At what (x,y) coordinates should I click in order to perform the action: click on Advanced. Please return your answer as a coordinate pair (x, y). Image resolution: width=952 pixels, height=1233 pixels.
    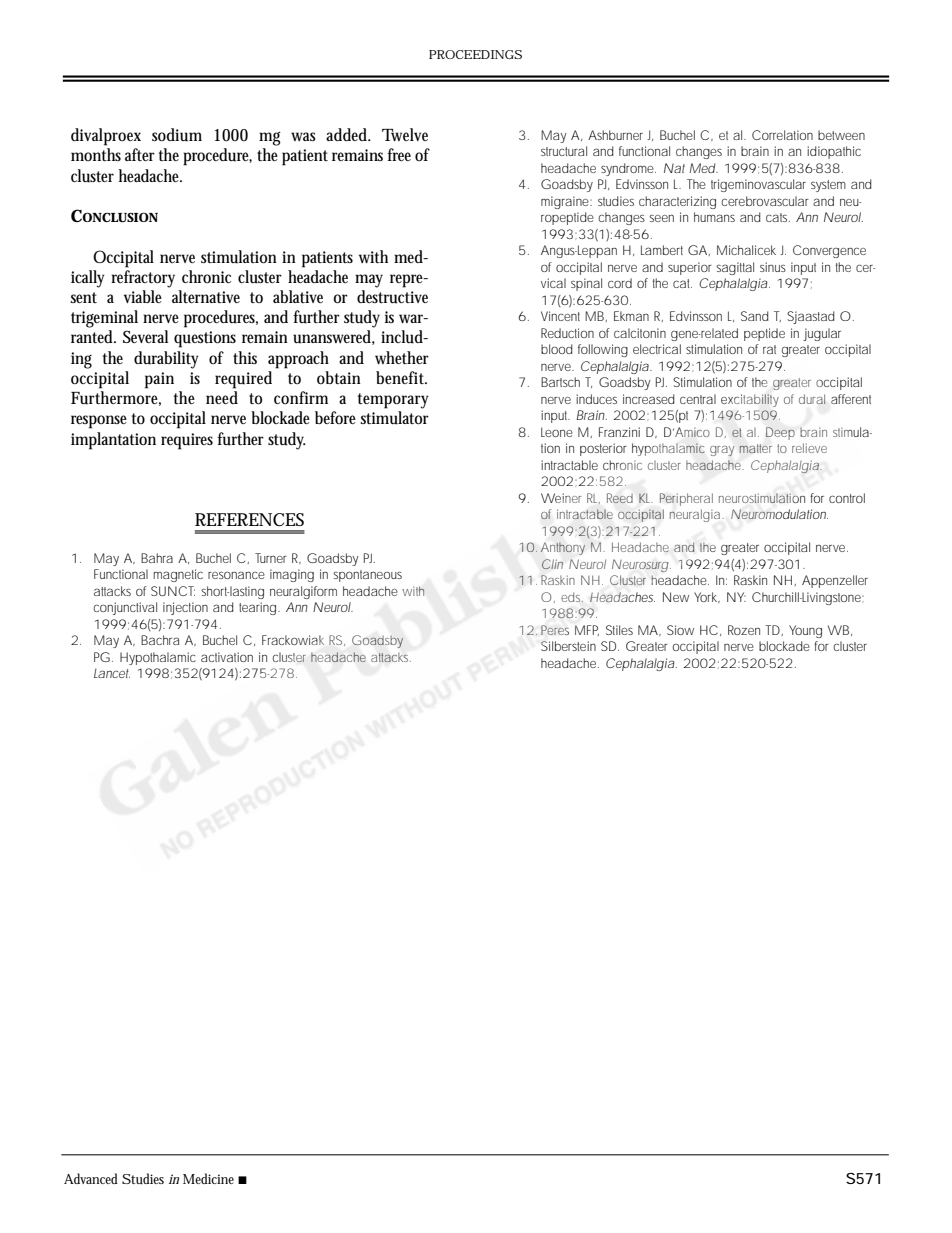
    Looking at the image, I should click on (91, 1178).
